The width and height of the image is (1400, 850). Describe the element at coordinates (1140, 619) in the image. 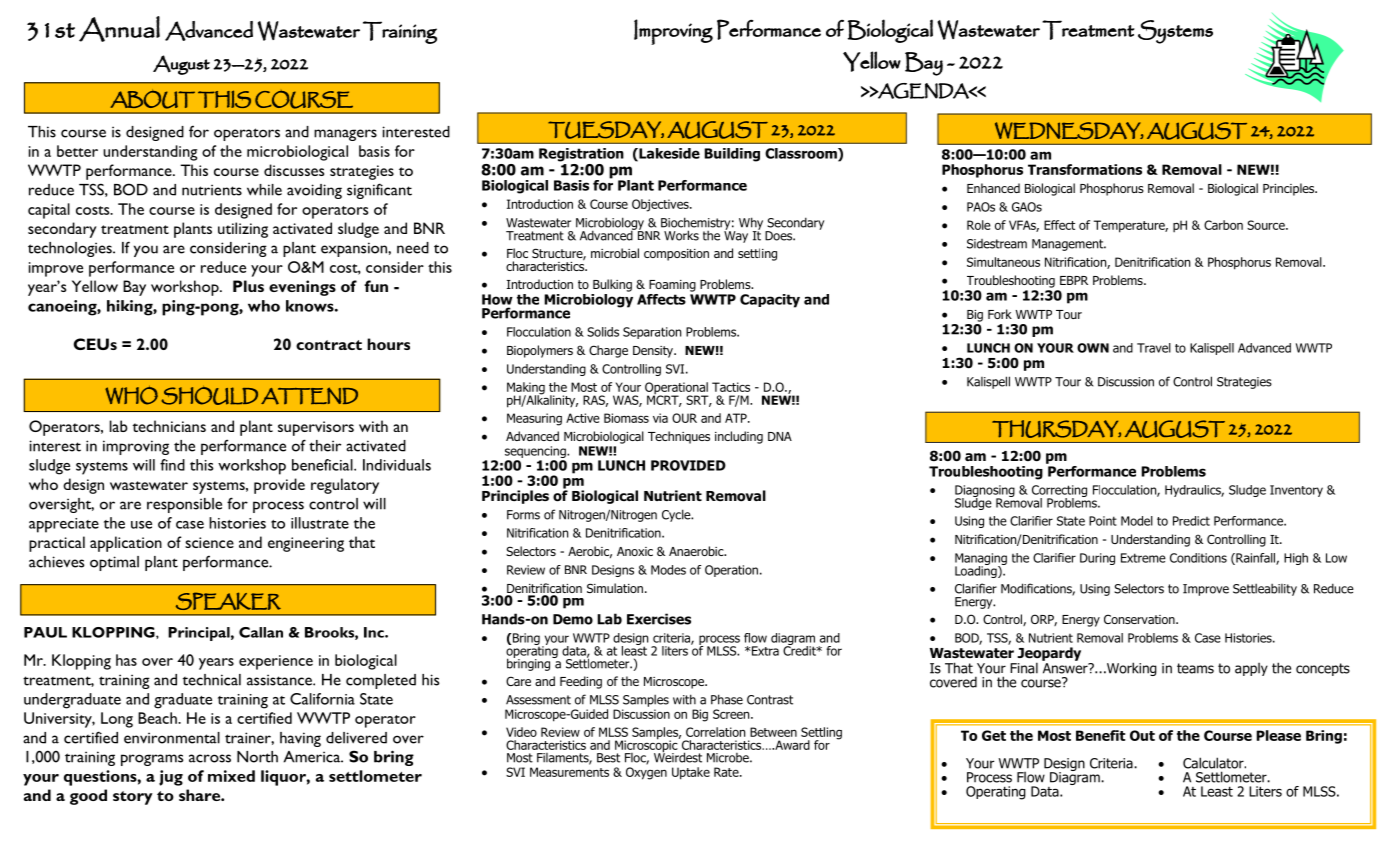

I see `Conservation` at that location.
